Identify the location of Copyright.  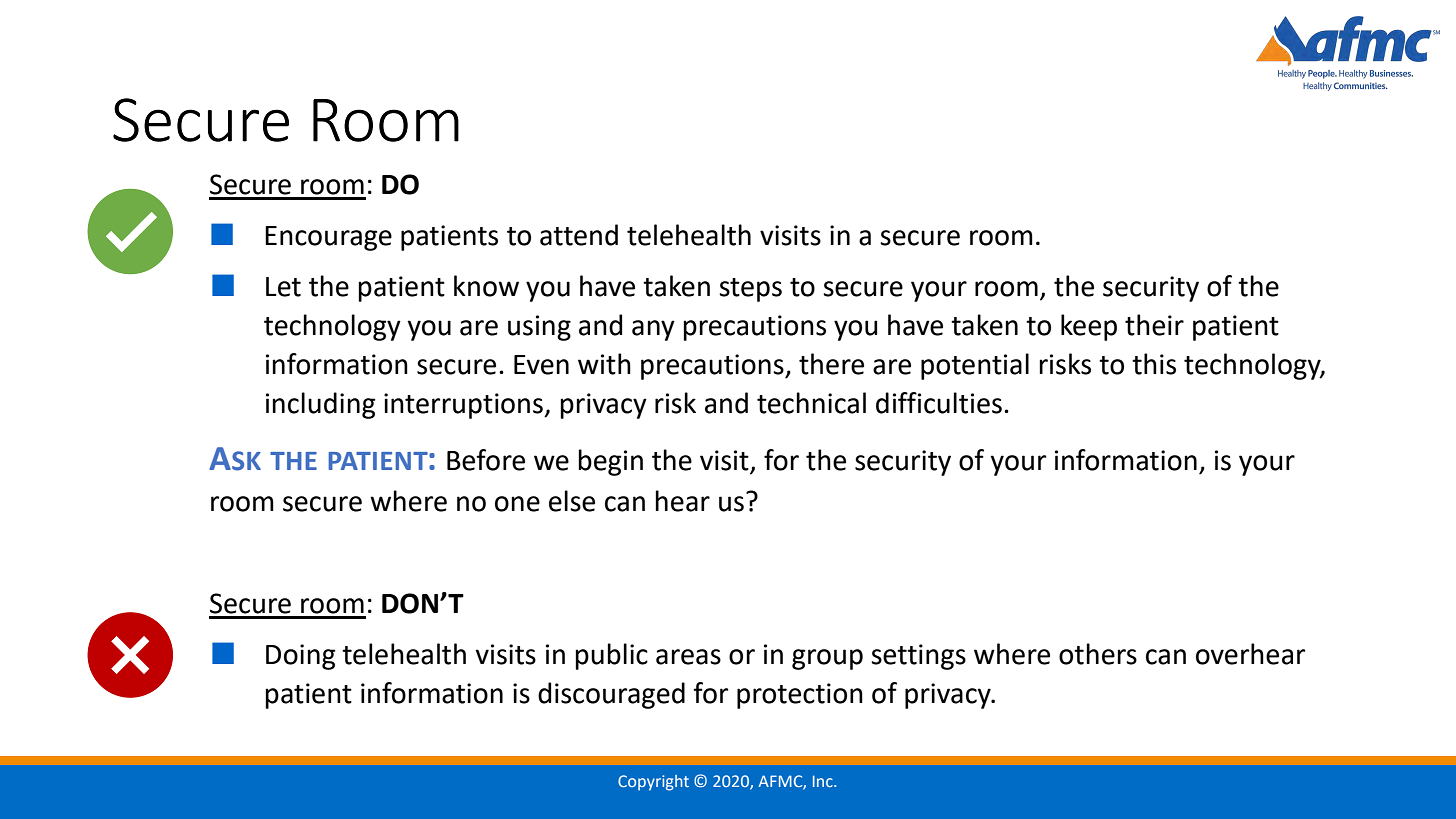
(653, 783).
